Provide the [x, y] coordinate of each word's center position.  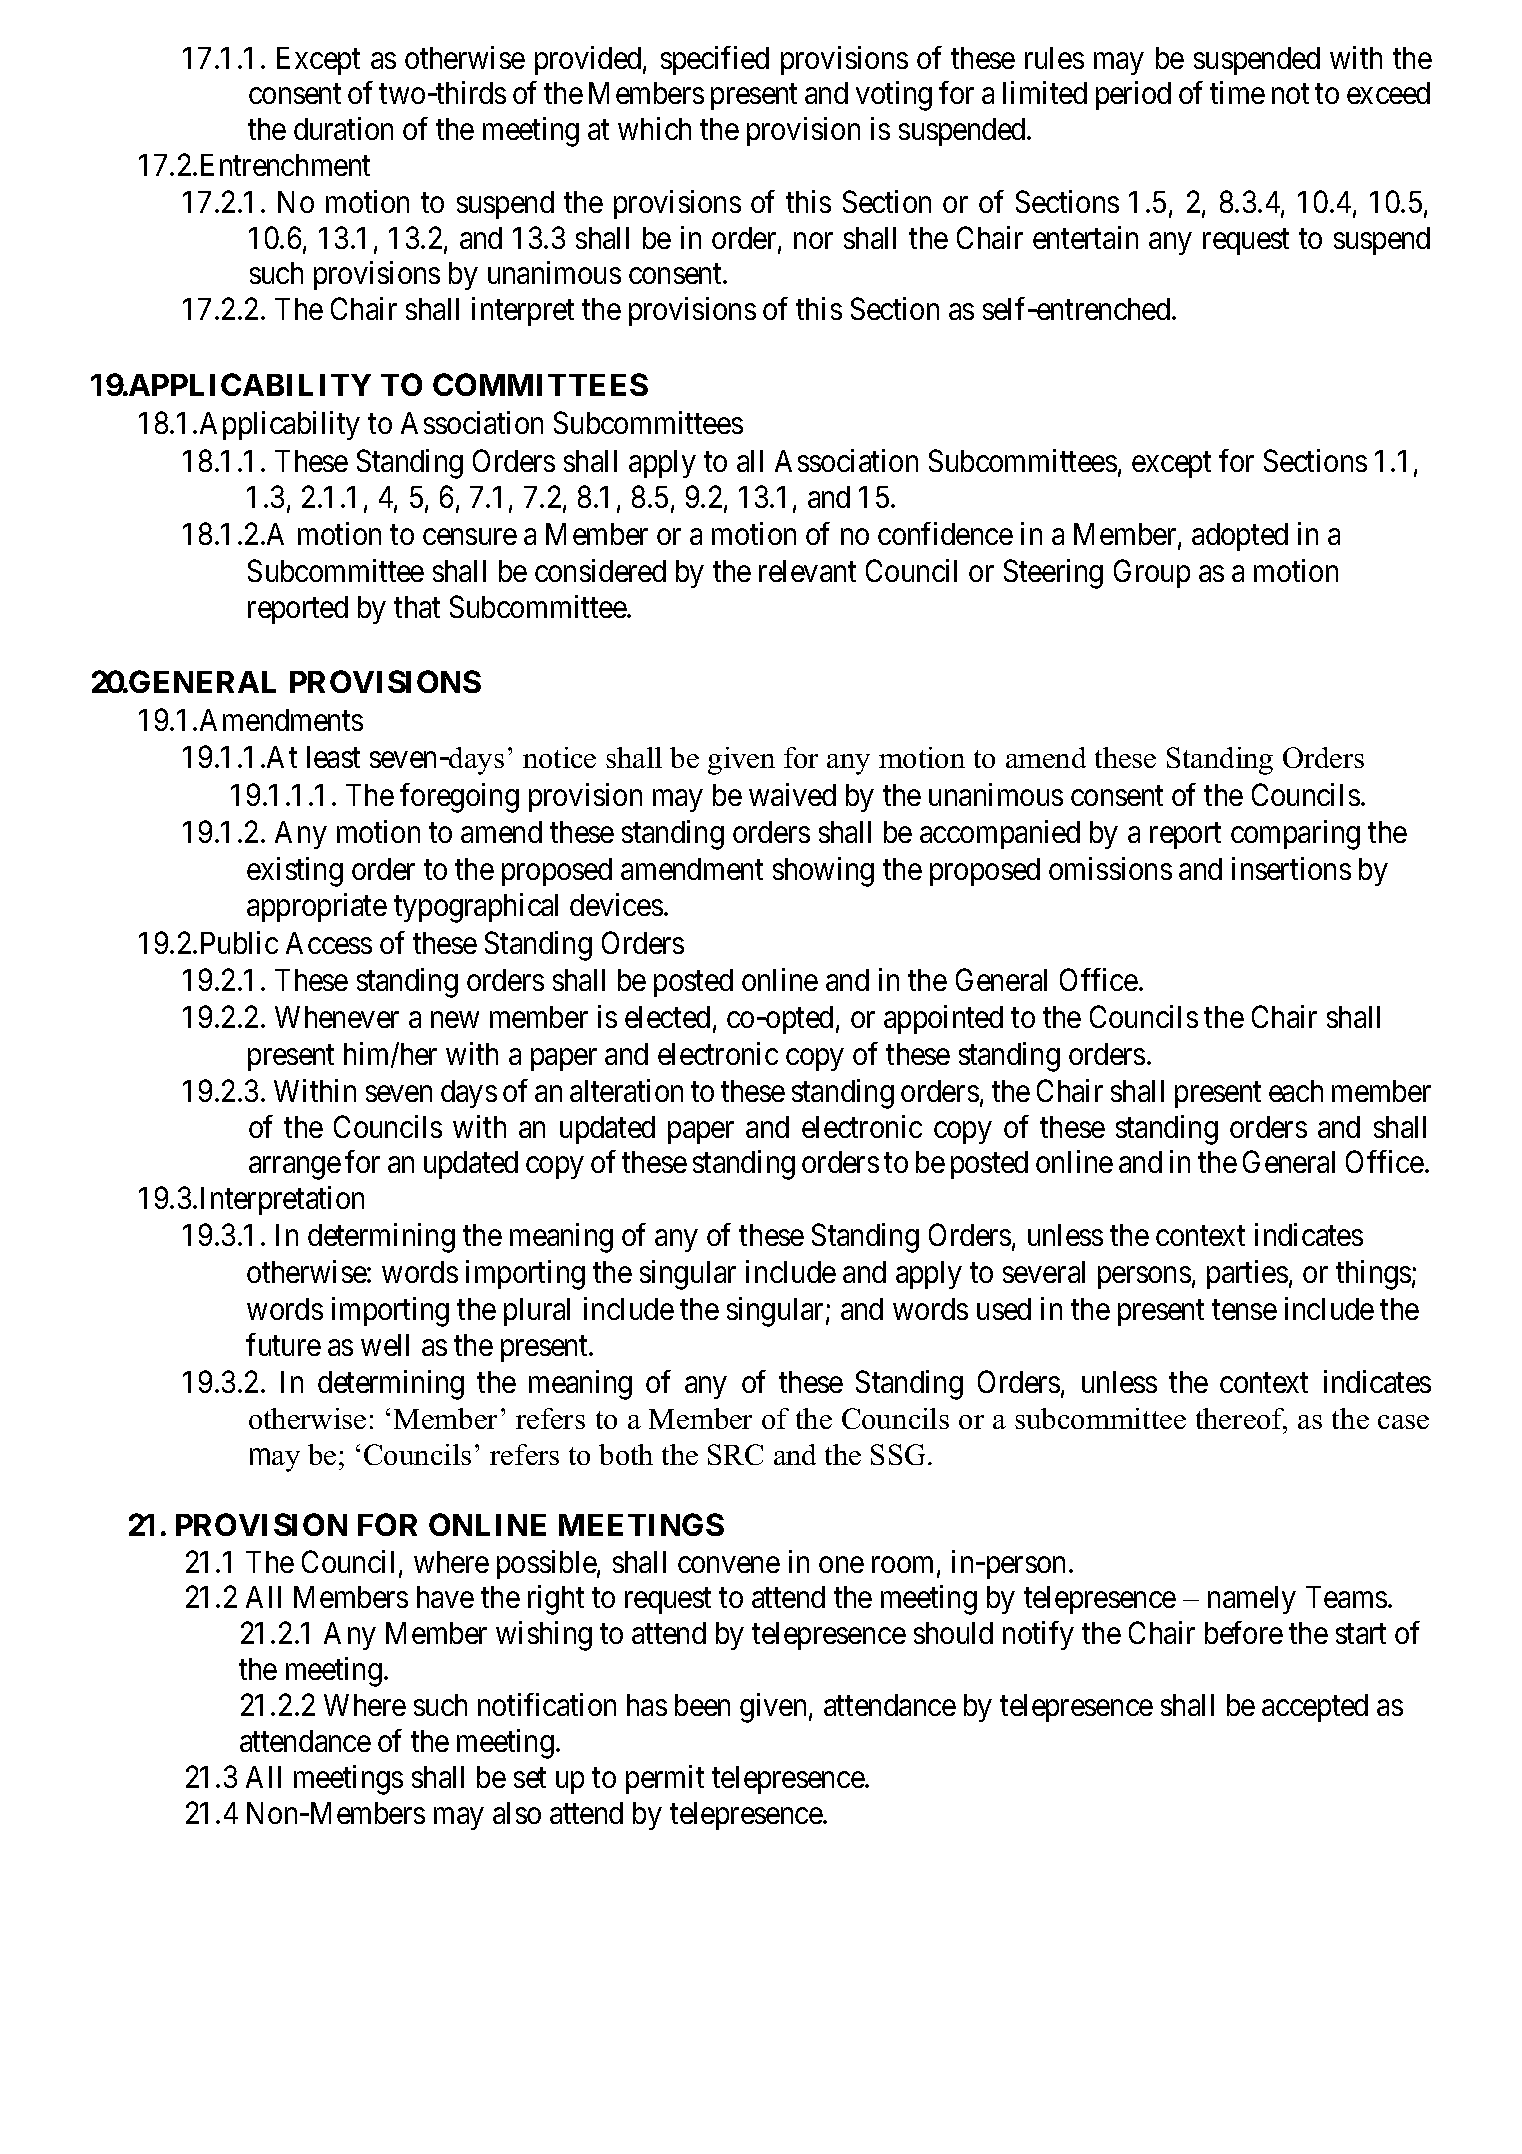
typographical [476, 908]
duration [343, 128]
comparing [1295, 835]
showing [823, 872]
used [1004, 1309]
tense [1244, 1310]
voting [894, 96]
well [385, 1345]
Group [1152, 573]
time [1237, 93]
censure [470, 537]
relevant [807, 571]
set [530, 1778]
